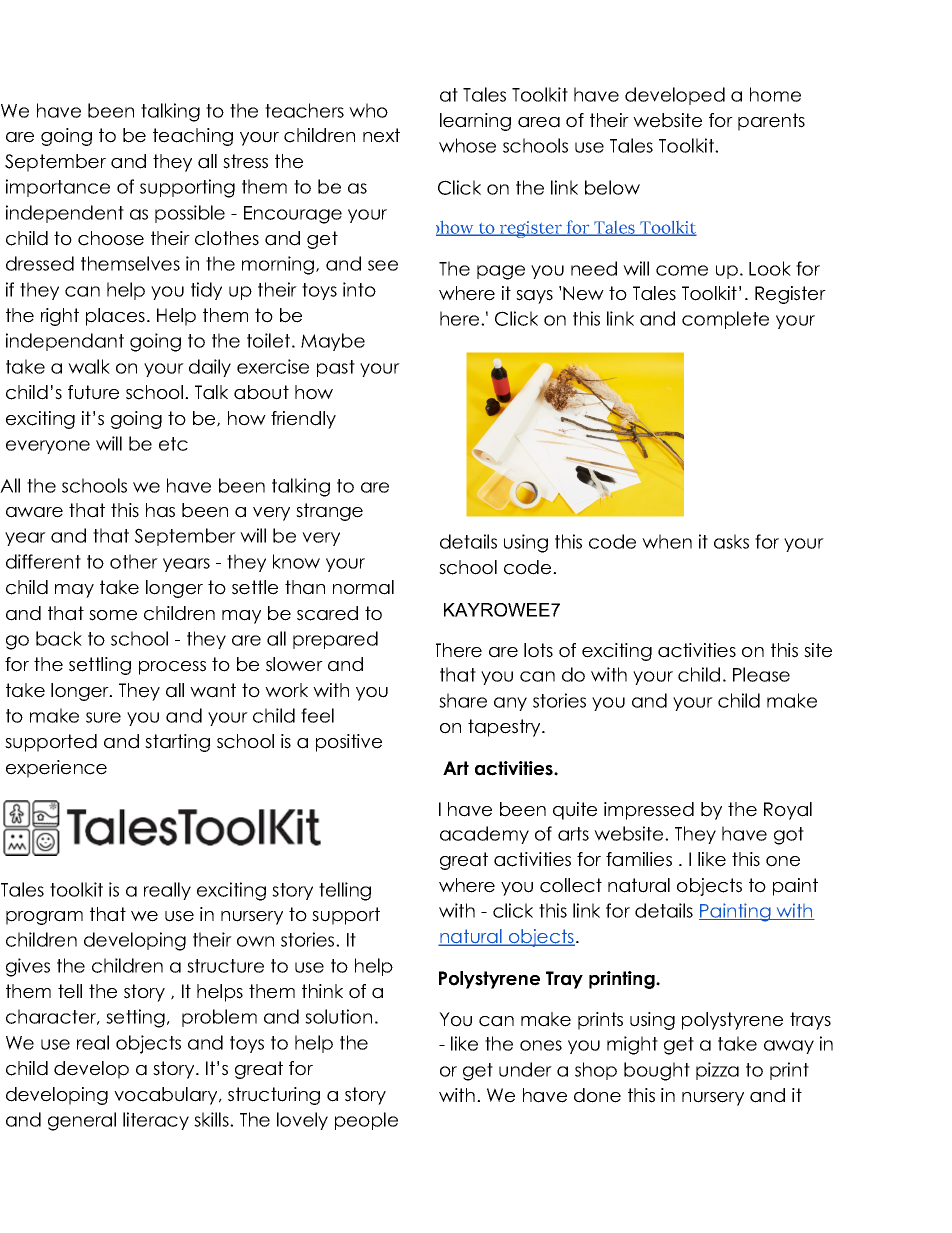 The width and height of the screenshot is (952, 1233). I want to click on teaching, so click(193, 137).
